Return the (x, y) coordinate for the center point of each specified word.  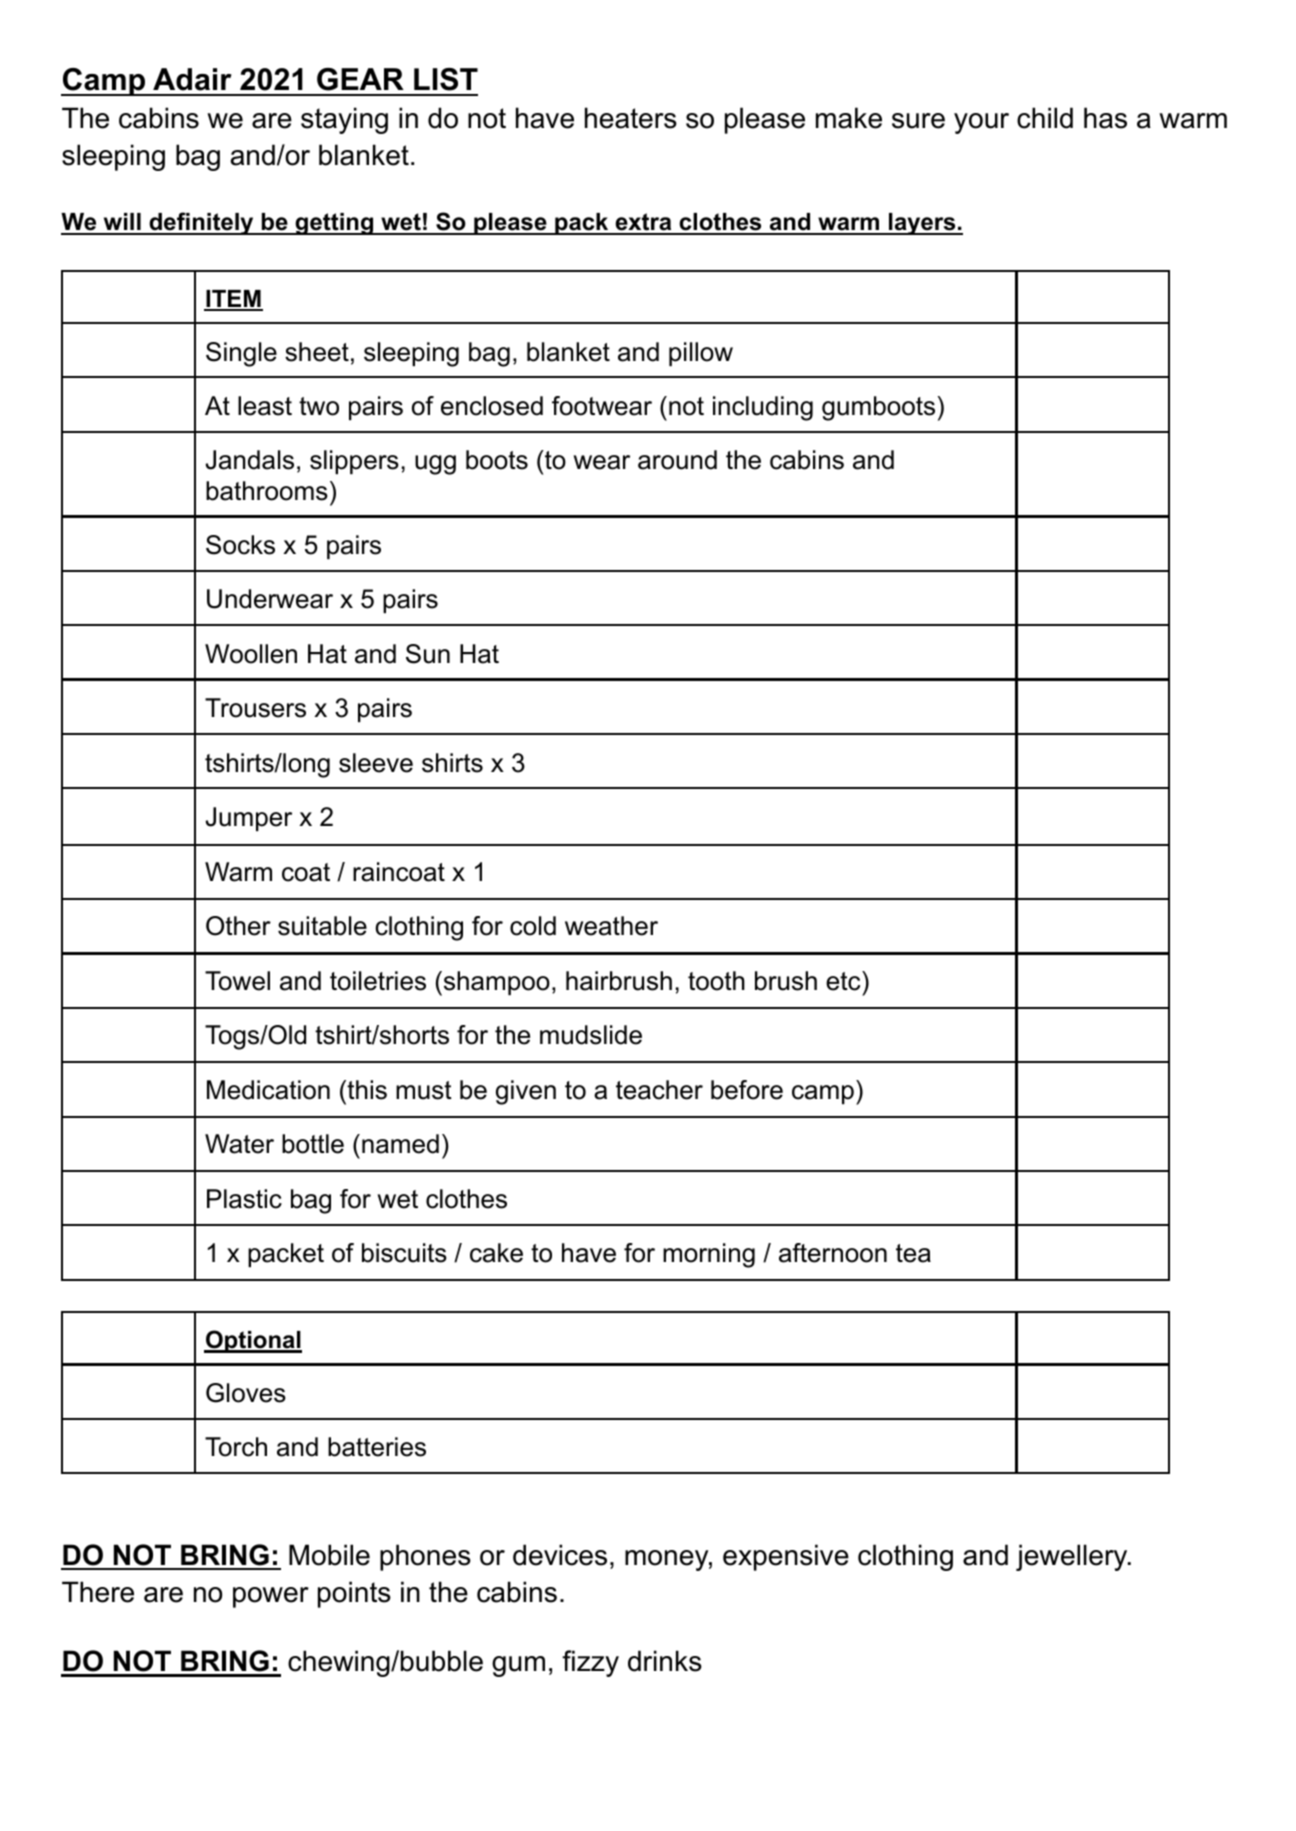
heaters (631, 118)
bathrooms (267, 491)
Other (238, 926)
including (763, 408)
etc (844, 981)
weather (611, 926)
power (271, 1597)
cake (496, 1253)
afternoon (833, 1253)
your (981, 123)
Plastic (244, 1199)
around (677, 460)
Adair (192, 79)
